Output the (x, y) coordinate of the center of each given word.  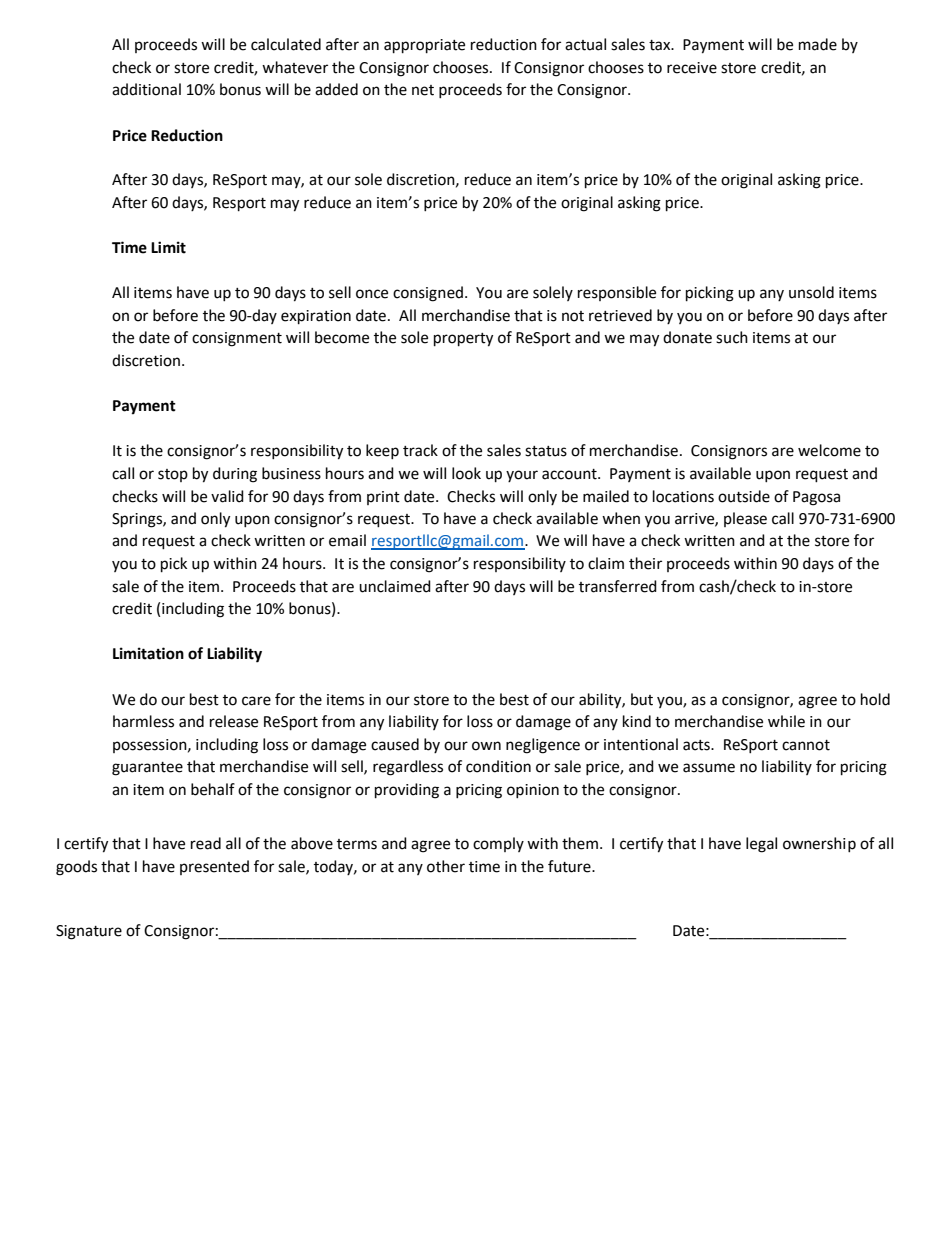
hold (875, 699)
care (256, 701)
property (463, 340)
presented (214, 867)
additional (146, 89)
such (732, 337)
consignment (237, 339)
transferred (618, 586)
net (423, 90)
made (818, 44)
